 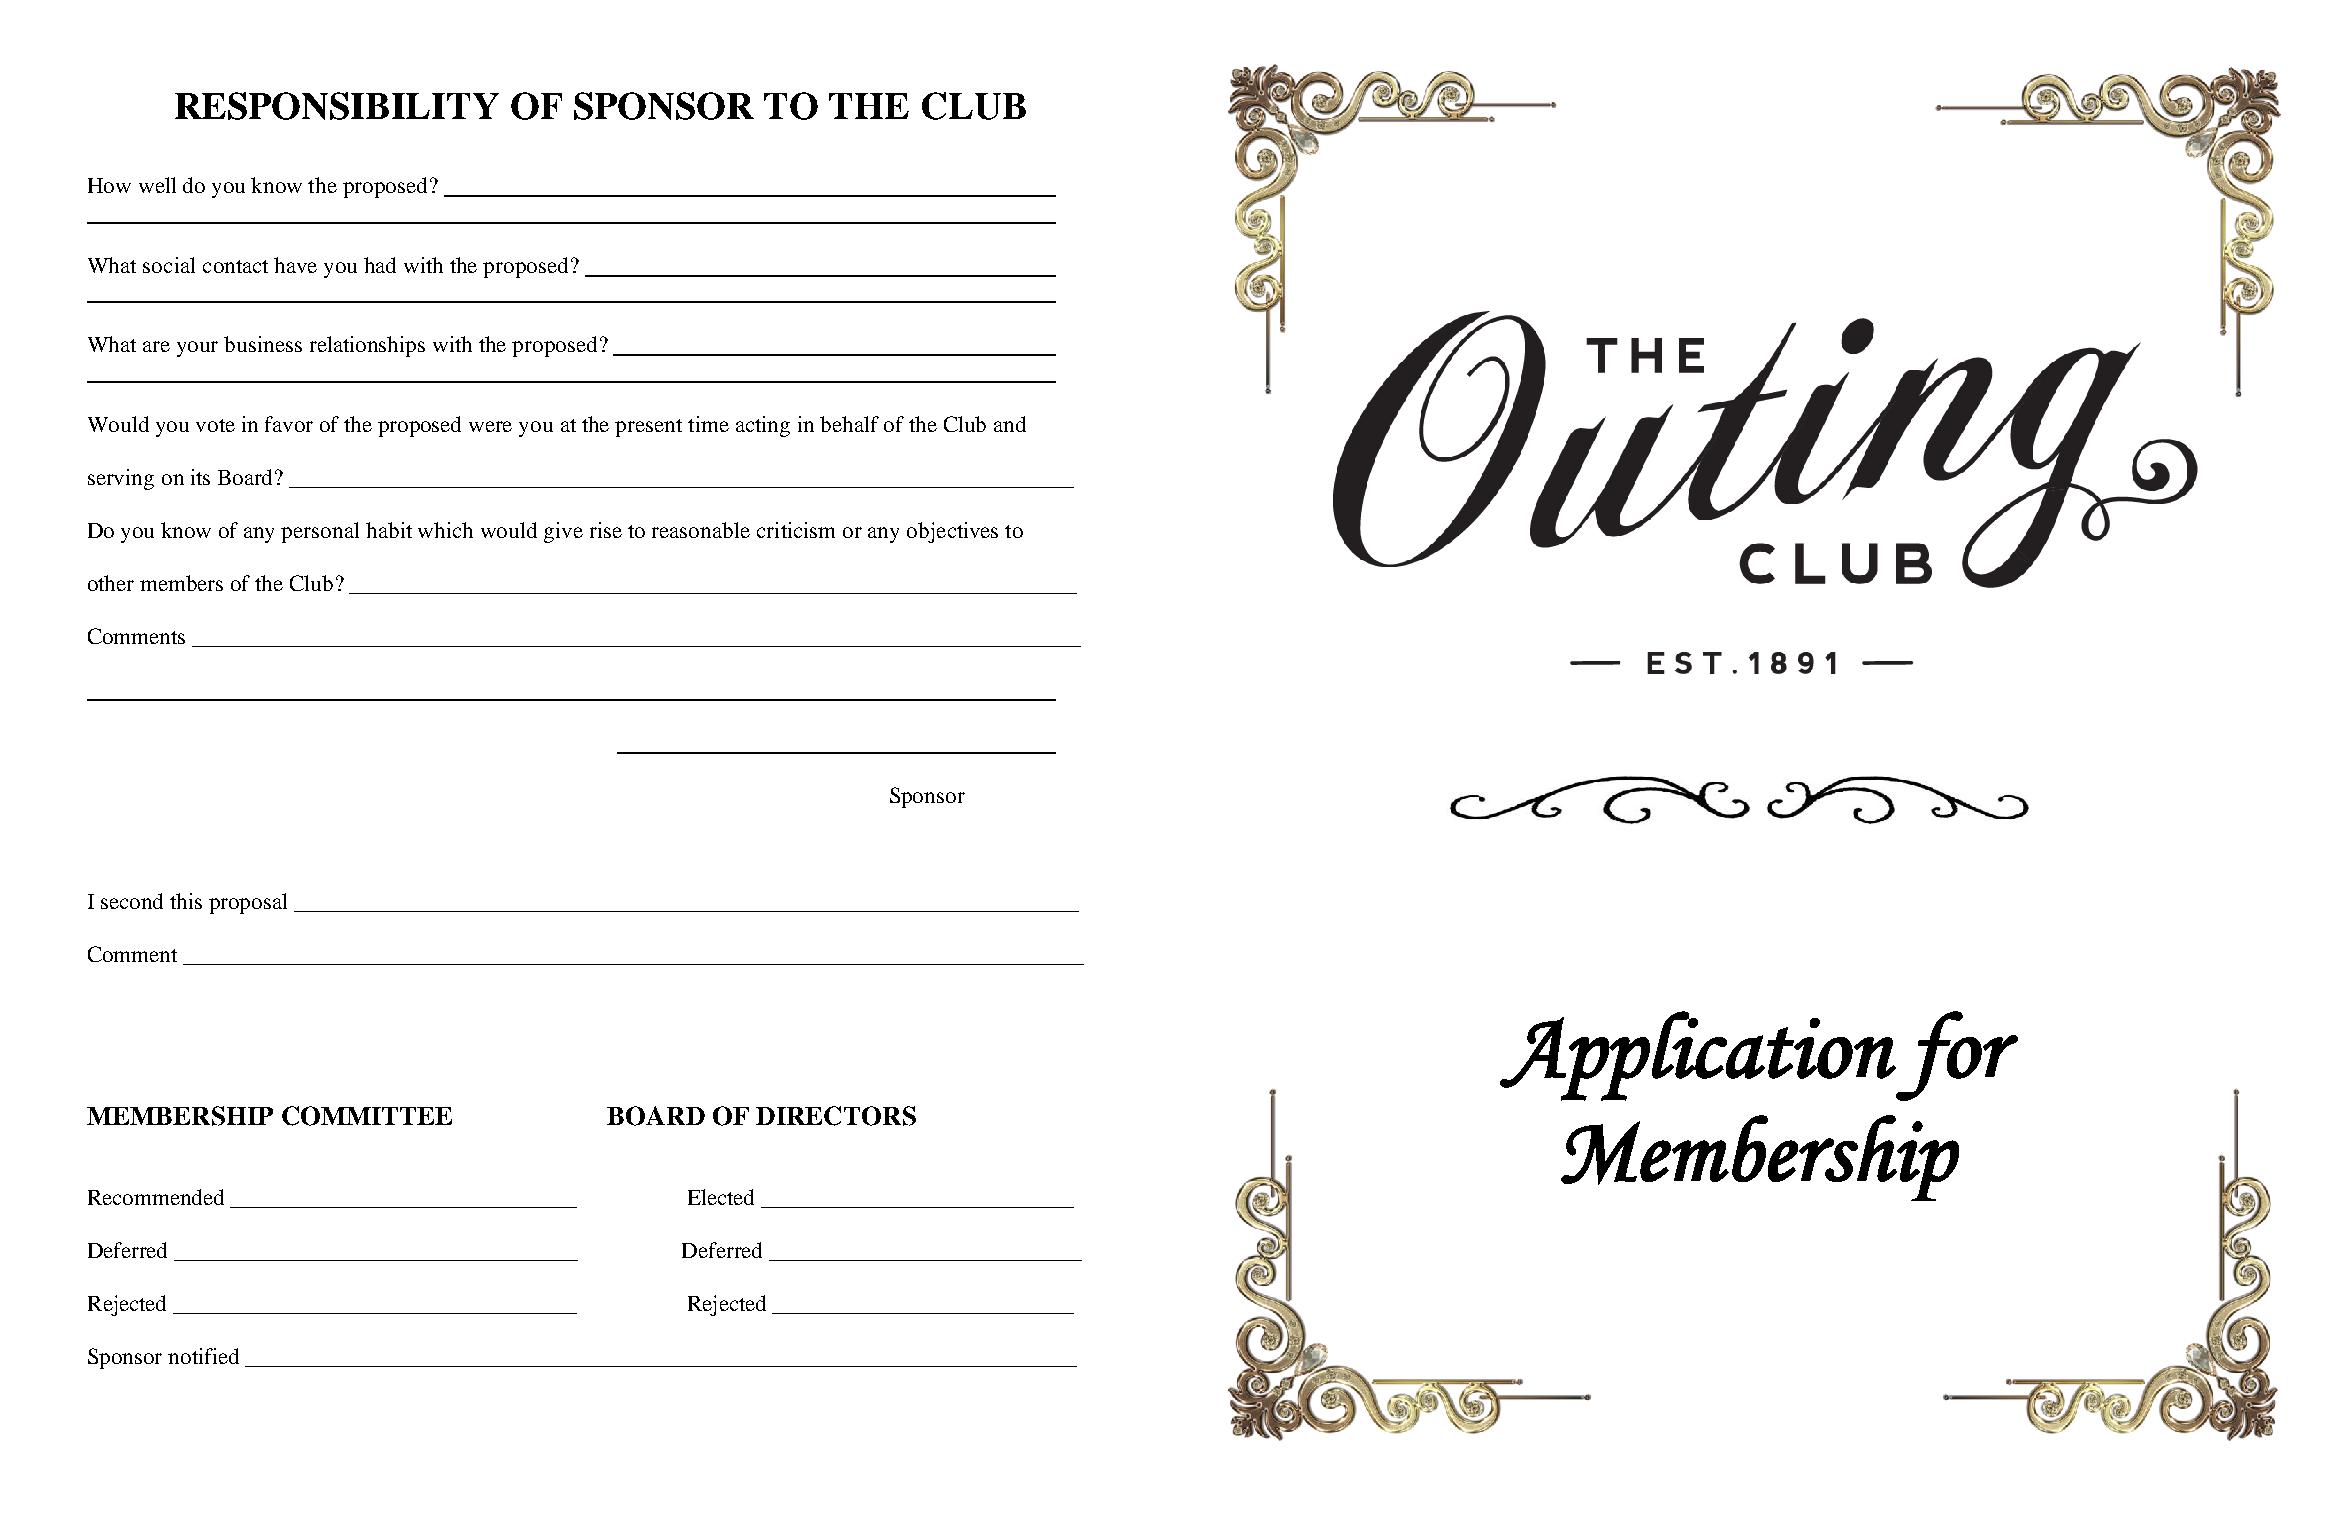 I want to click on criticism, so click(x=796, y=530).
